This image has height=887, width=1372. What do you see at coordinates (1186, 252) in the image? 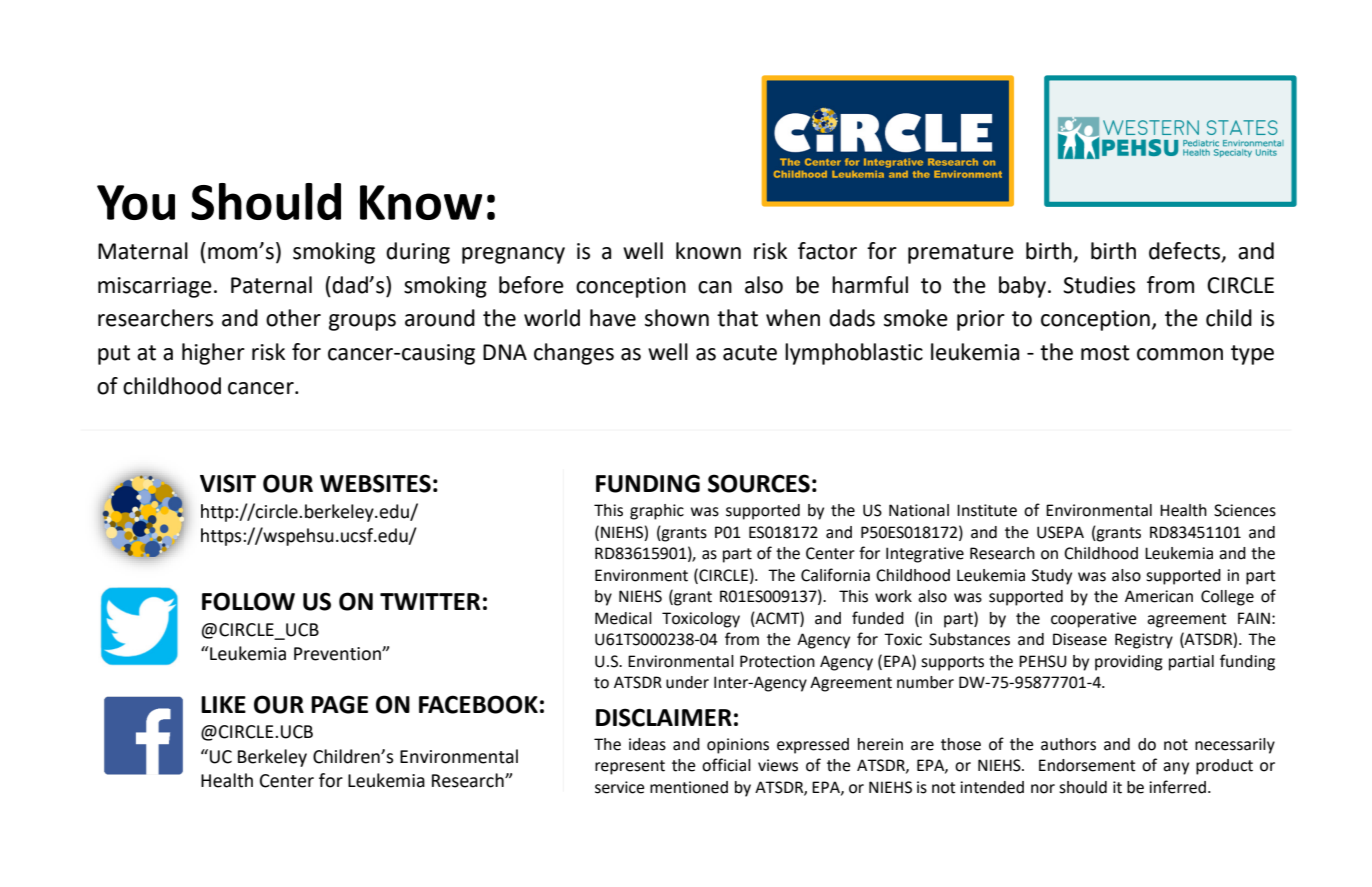
I see `defects` at bounding box center [1186, 252].
